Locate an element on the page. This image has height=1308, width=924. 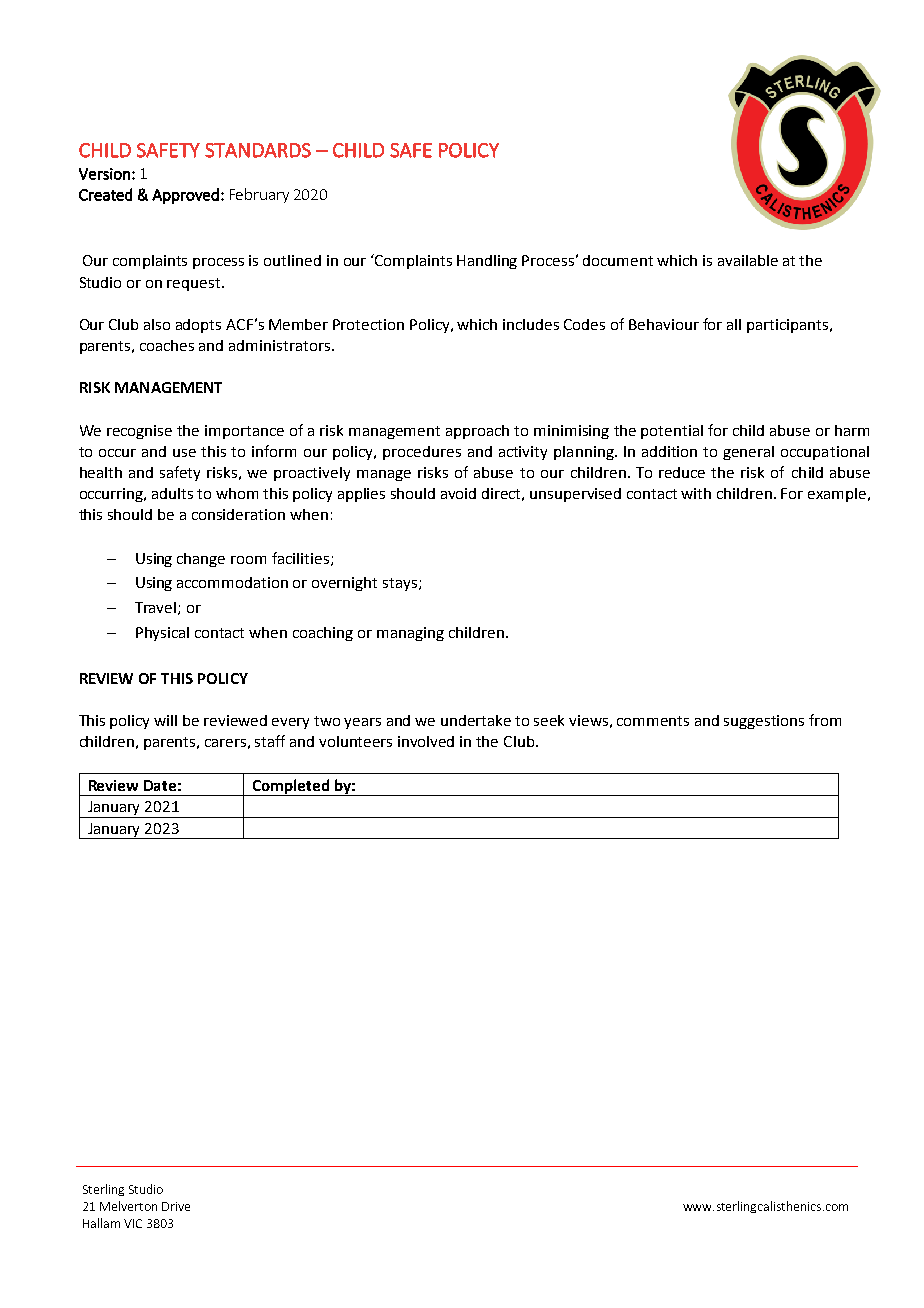
from is located at coordinates (825, 720).
